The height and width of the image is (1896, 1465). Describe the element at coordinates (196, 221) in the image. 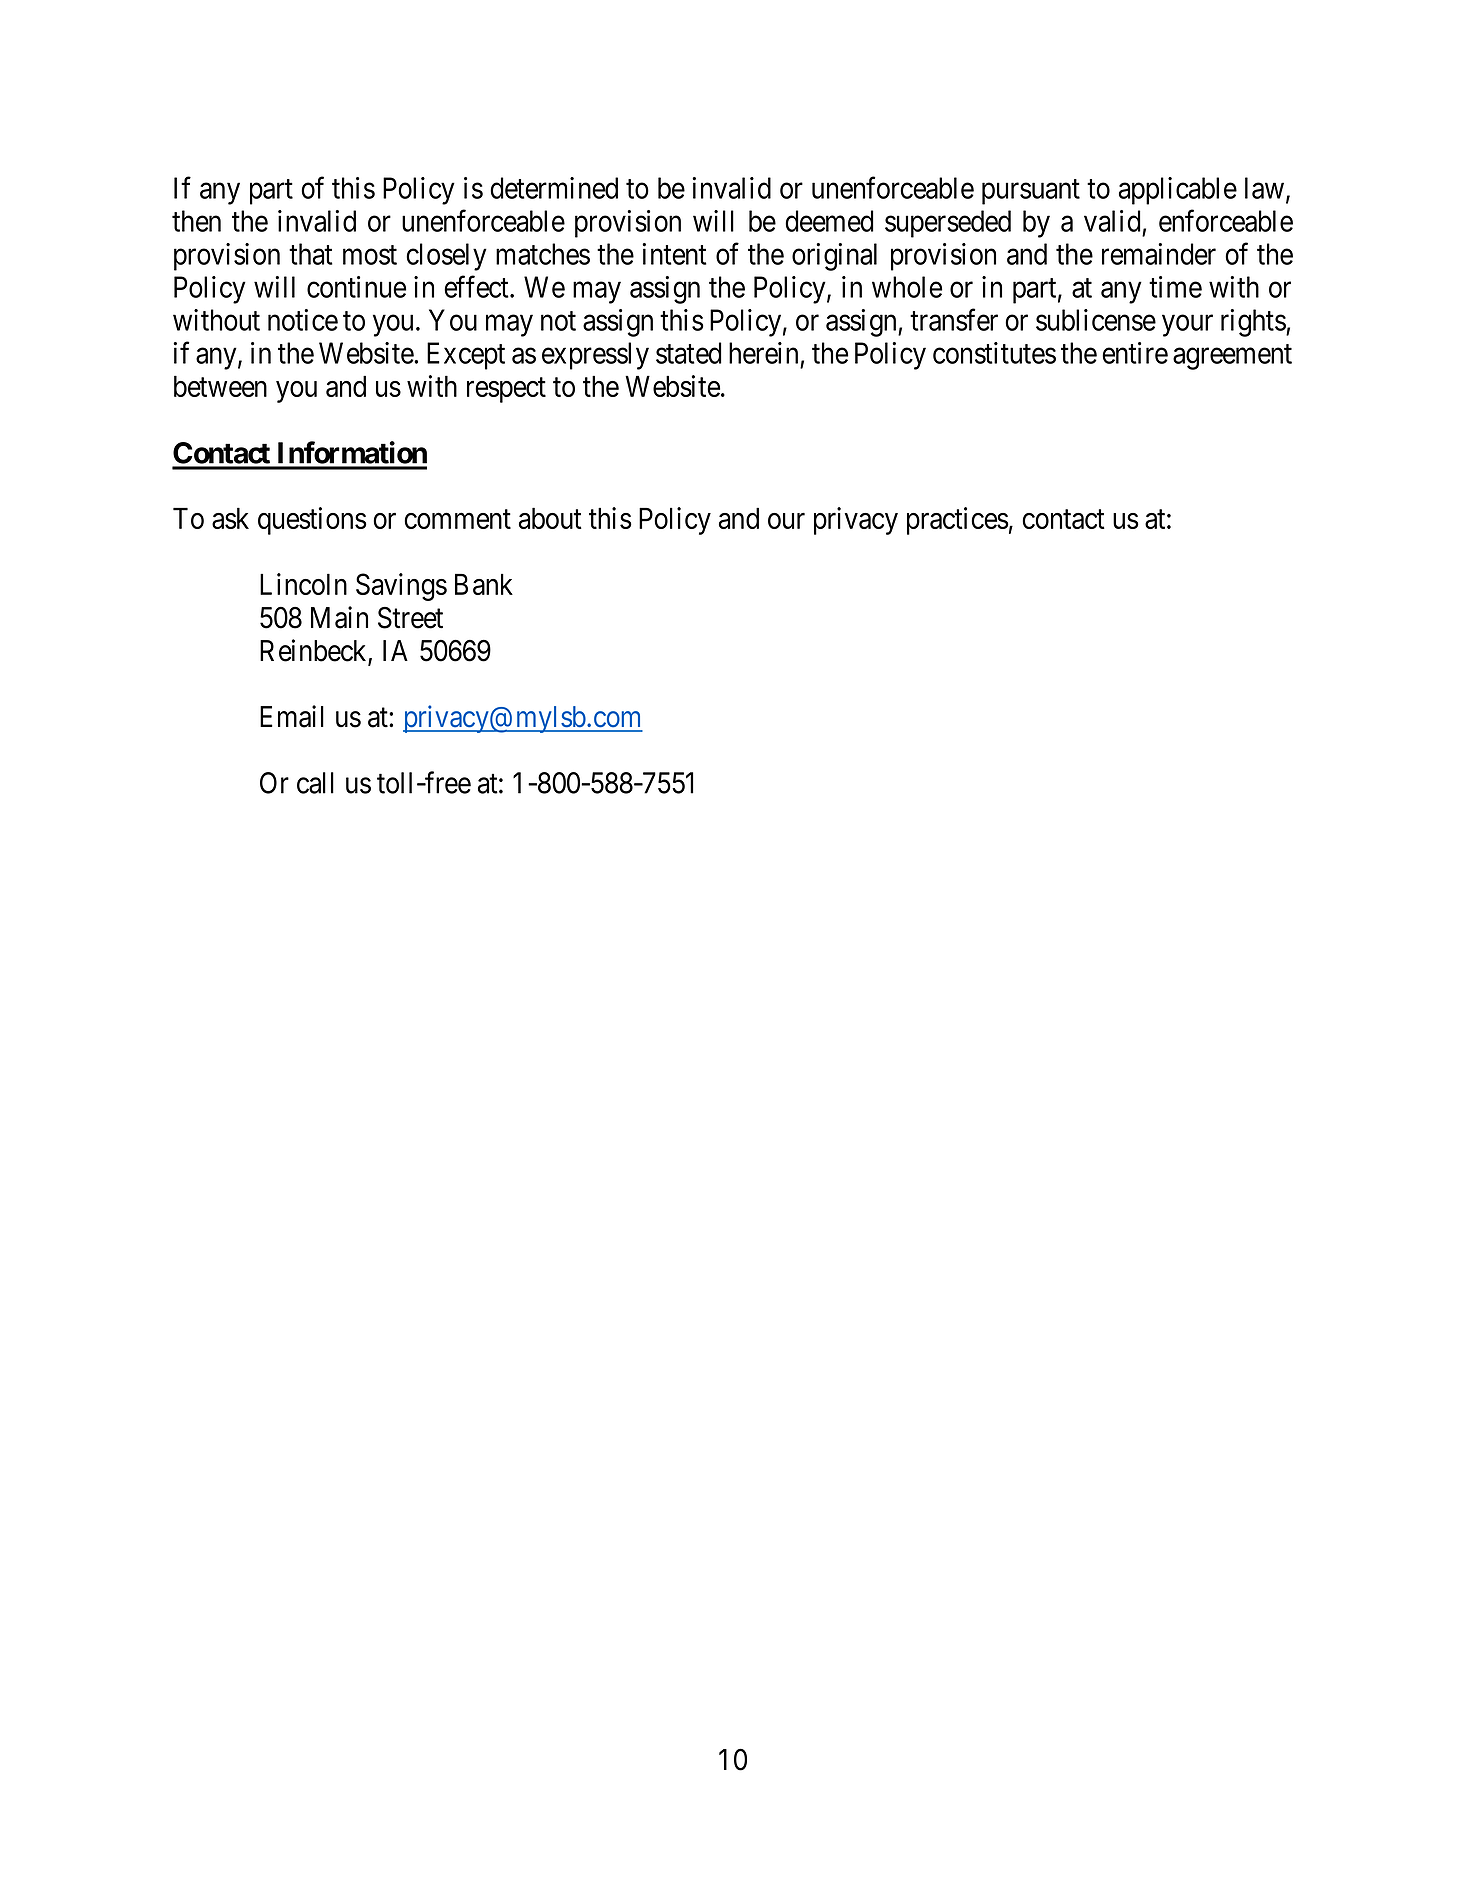

I see `then` at that location.
